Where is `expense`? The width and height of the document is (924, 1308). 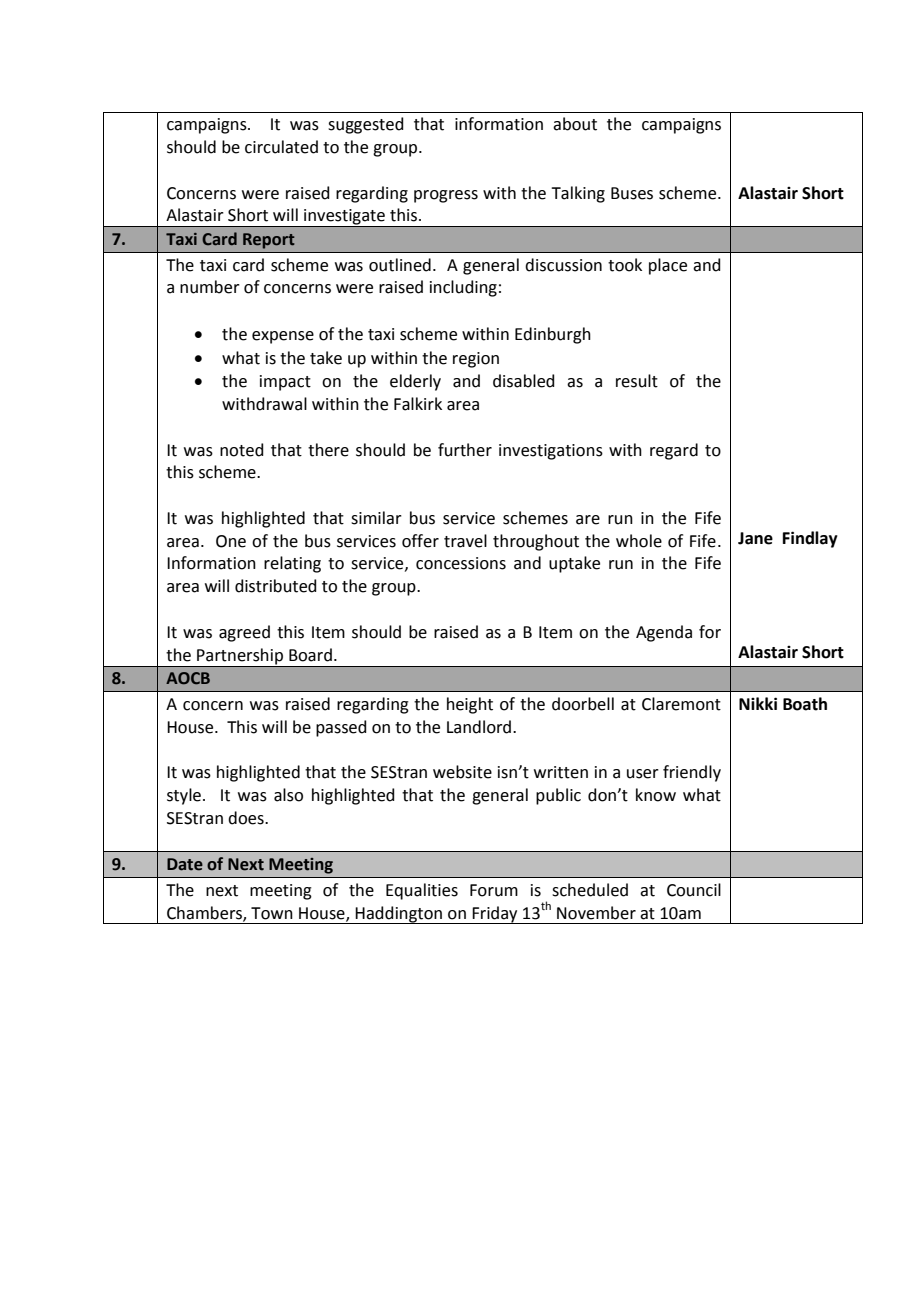 expense is located at coordinates (283, 337).
